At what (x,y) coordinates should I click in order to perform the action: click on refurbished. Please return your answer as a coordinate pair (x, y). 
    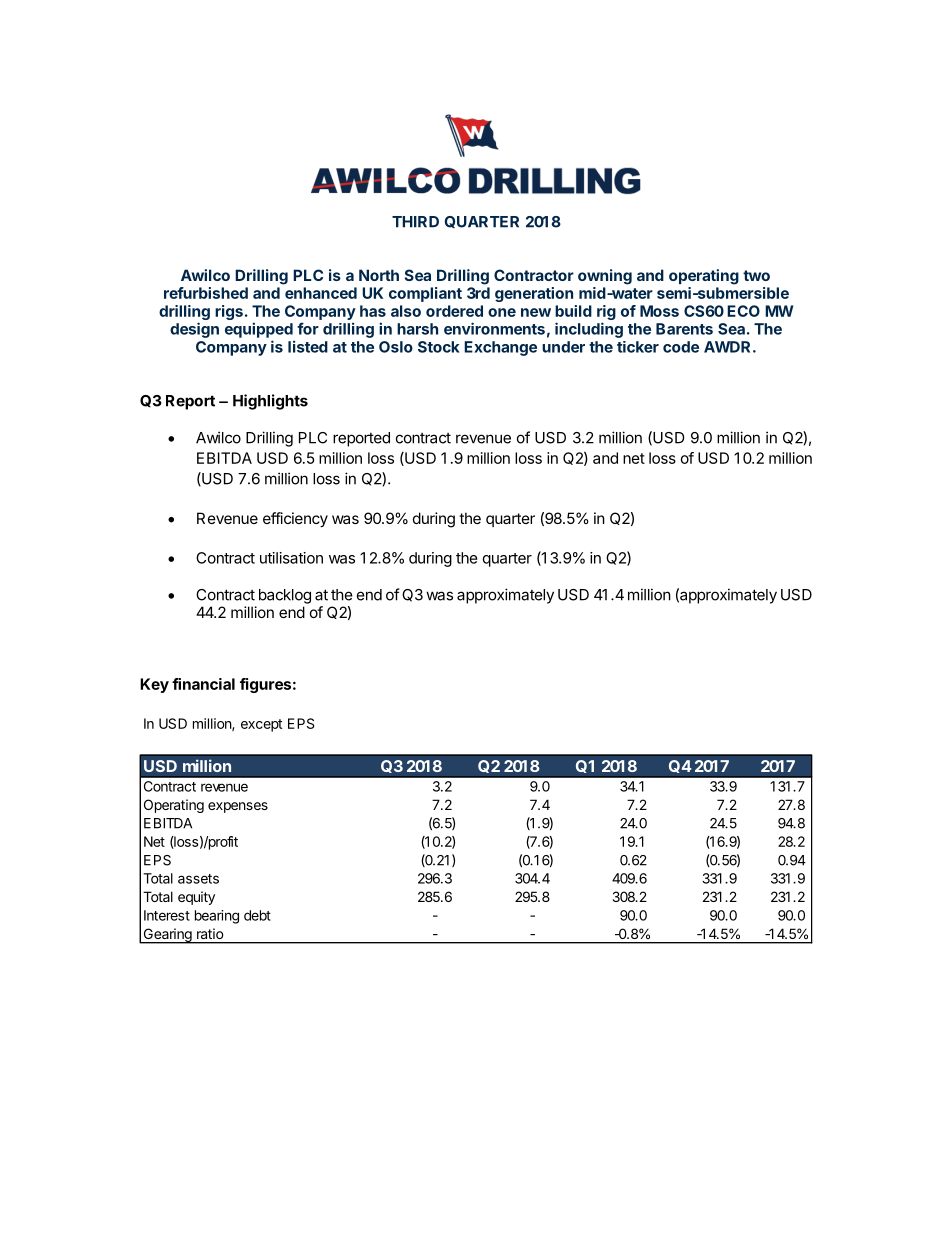
    Looking at the image, I should click on (206, 293).
